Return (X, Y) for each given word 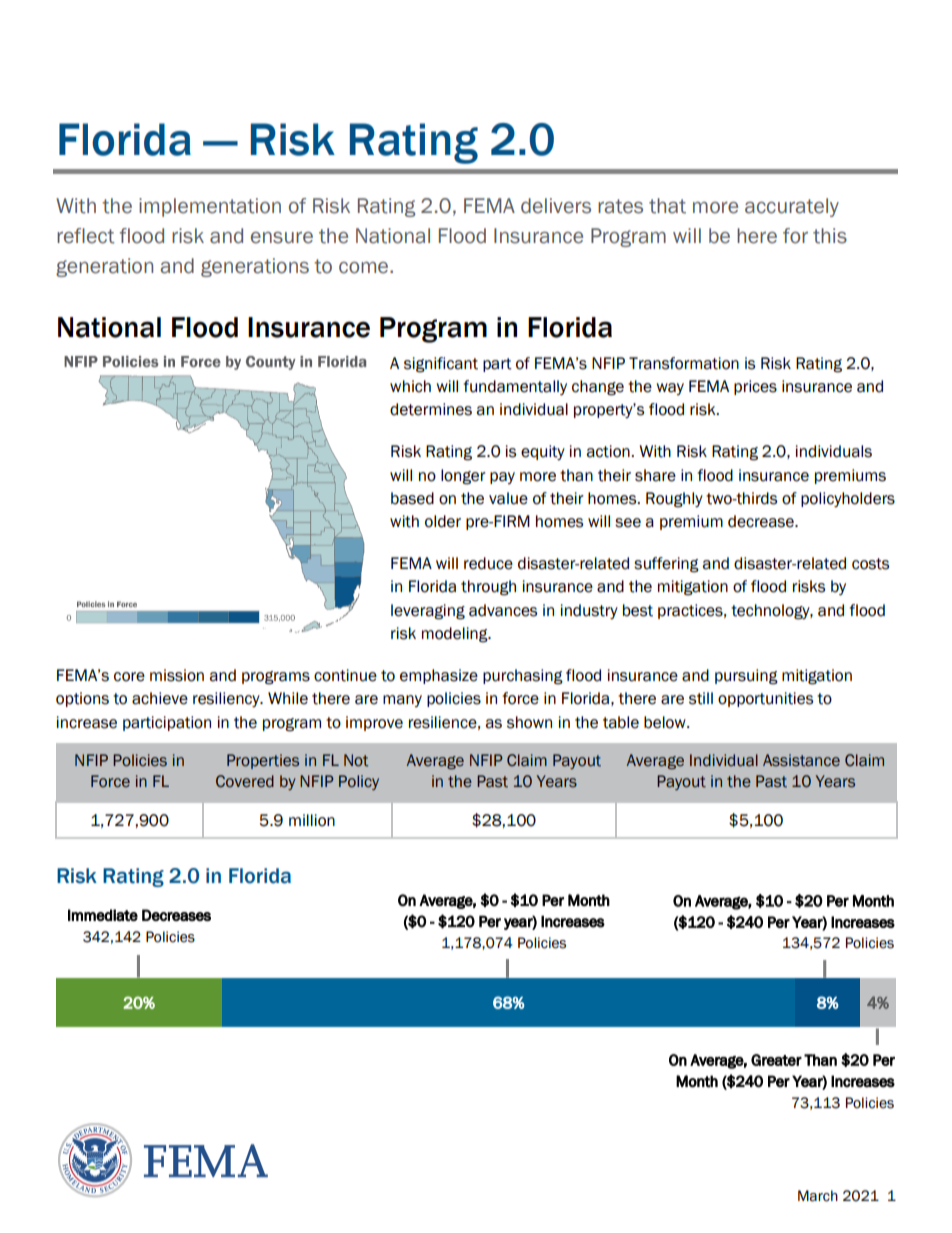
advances (503, 610)
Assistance (801, 760)
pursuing (746, 677)
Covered (245, 781)
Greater (776, 1060)
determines (431, 409)
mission (177, 675)
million (312, 820)
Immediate (103, 915)
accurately (792, 207)
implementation (210, 207)
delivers (556, 206)
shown (529, 722)
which (410, 386)
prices (755, 387)
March (818, 1196)
